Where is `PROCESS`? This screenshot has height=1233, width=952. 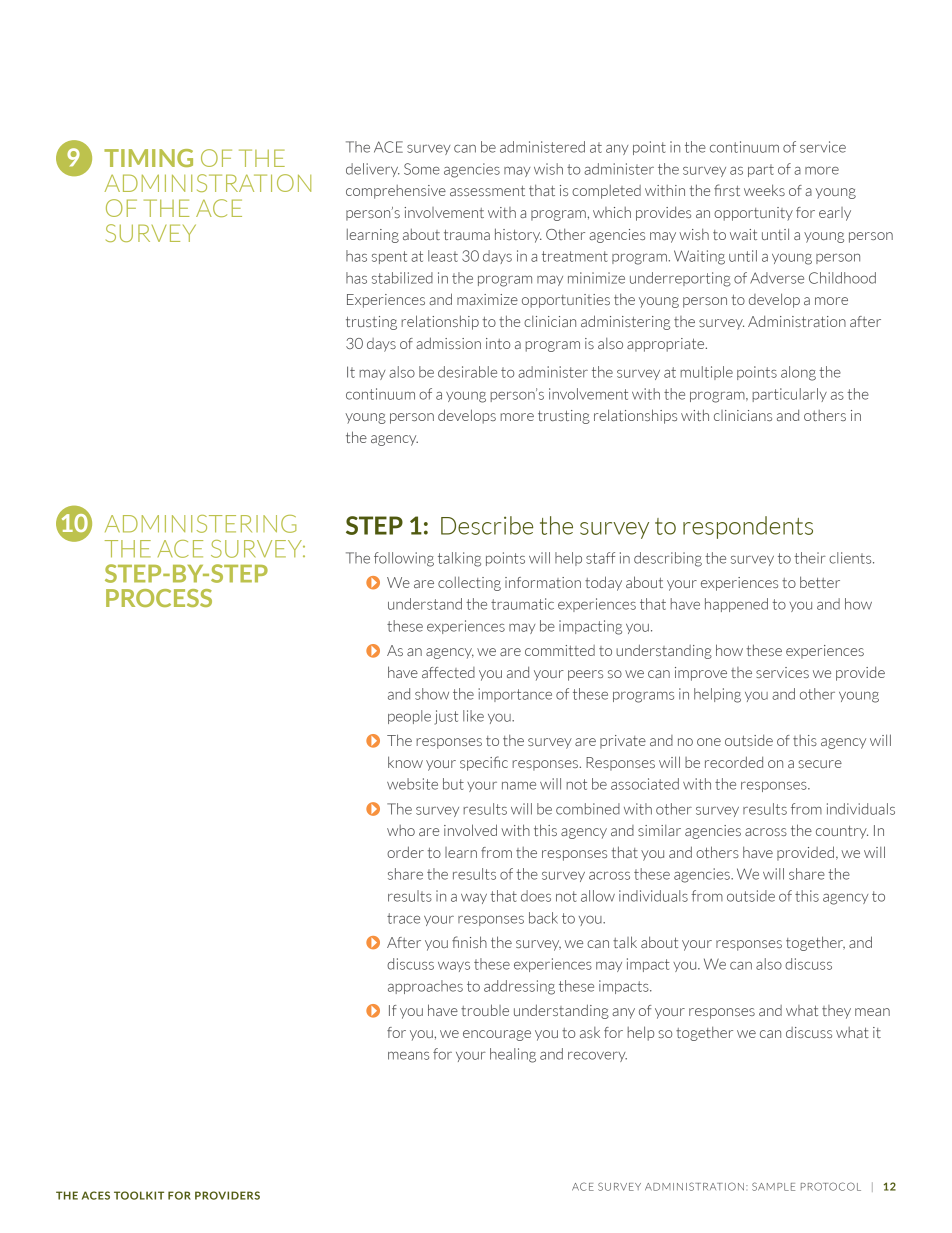
PROCESS is located at coordinates (159, 598).
